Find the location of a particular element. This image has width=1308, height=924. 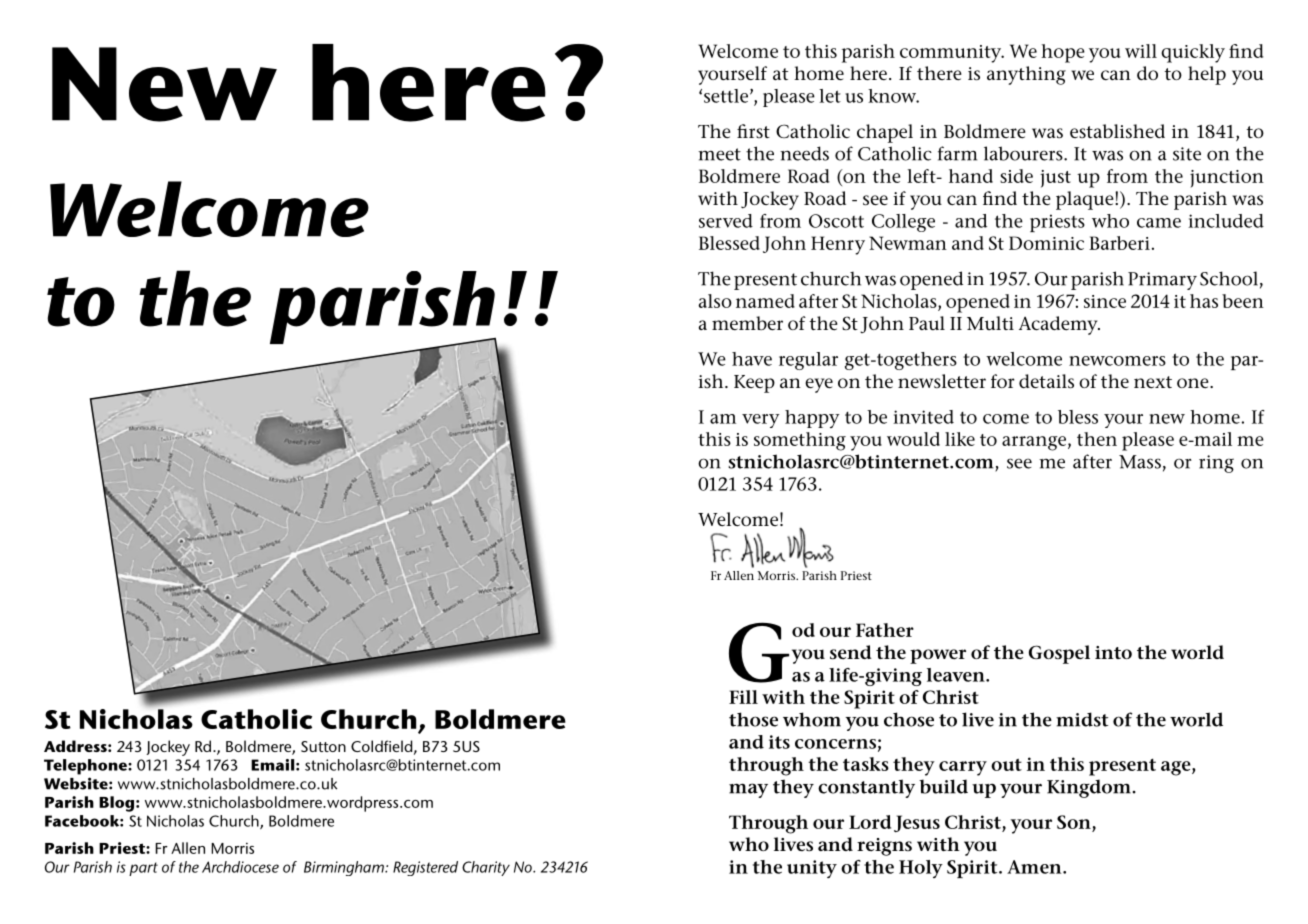

into is located at coordinates (1113, 652).
